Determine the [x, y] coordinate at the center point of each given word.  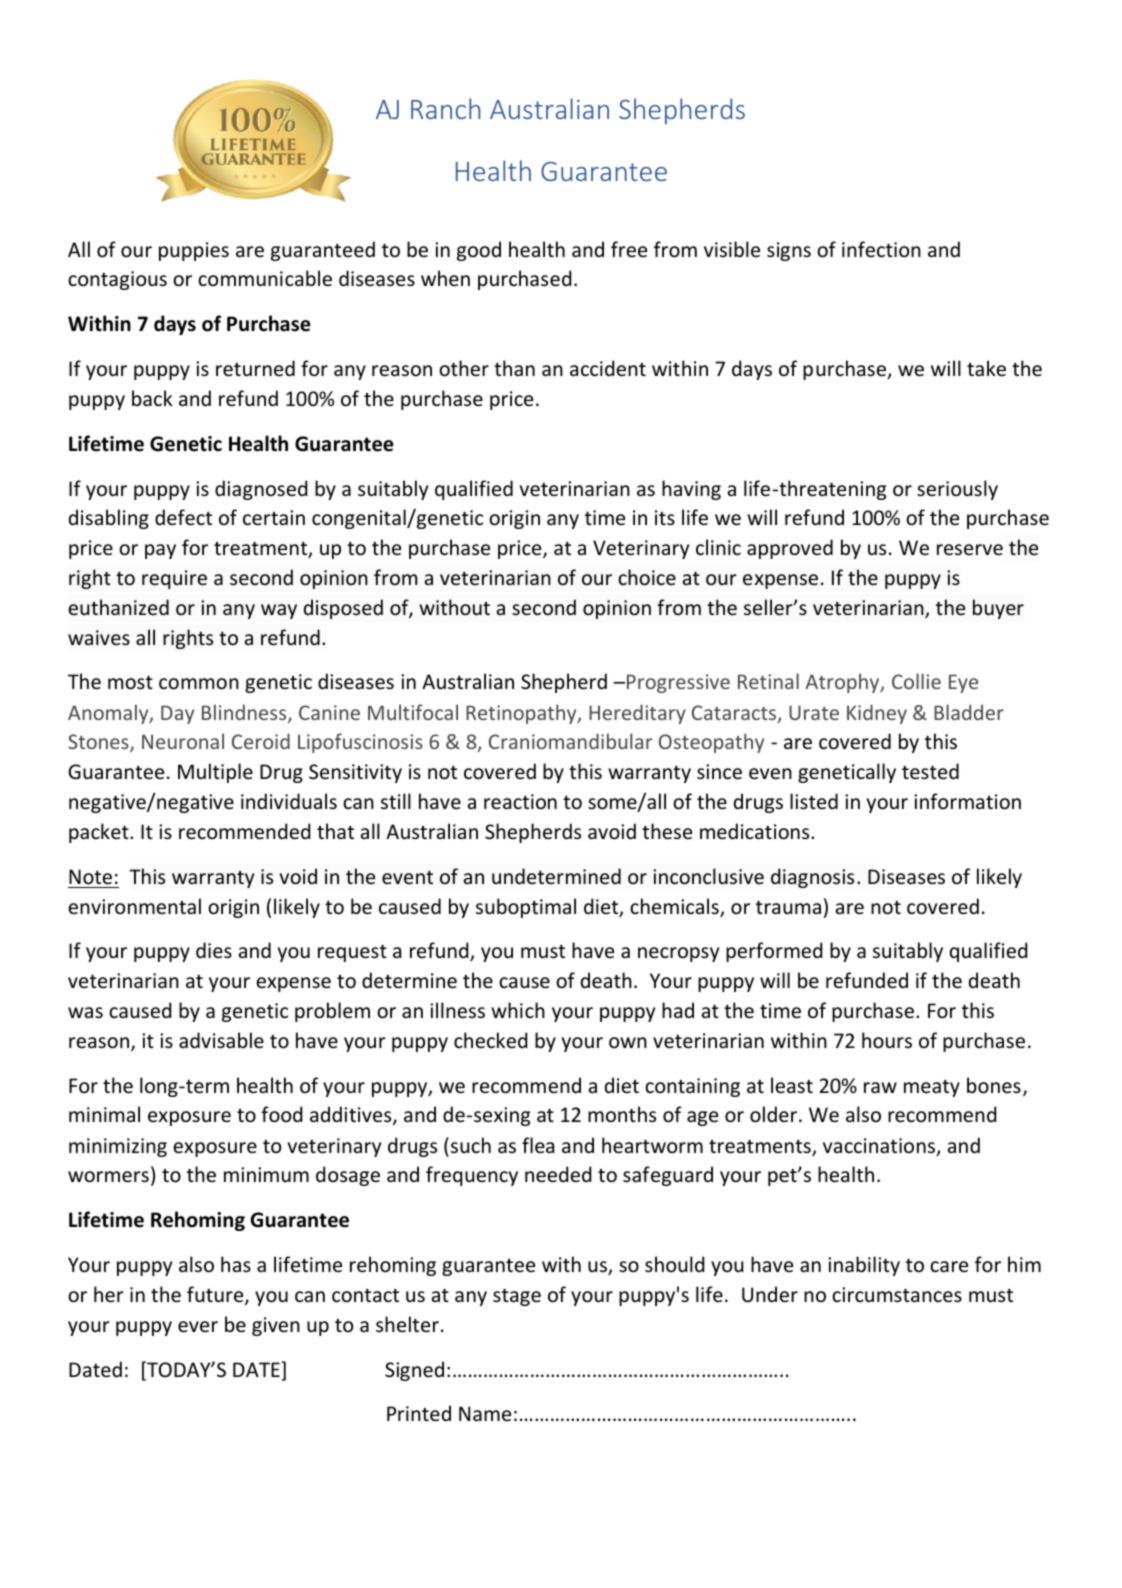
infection [881, 249]
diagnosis [812, 878]
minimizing [118, 1147]
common [199, 684]
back [152, 398]
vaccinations [880, 1147]
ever [198, 1327]
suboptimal [526, 908]
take [986, 368]
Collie [916, 681]
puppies [194, 251]
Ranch [445, 108]
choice [647, 577]
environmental [134, 906]
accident [608, 368]
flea [538, 1145]
